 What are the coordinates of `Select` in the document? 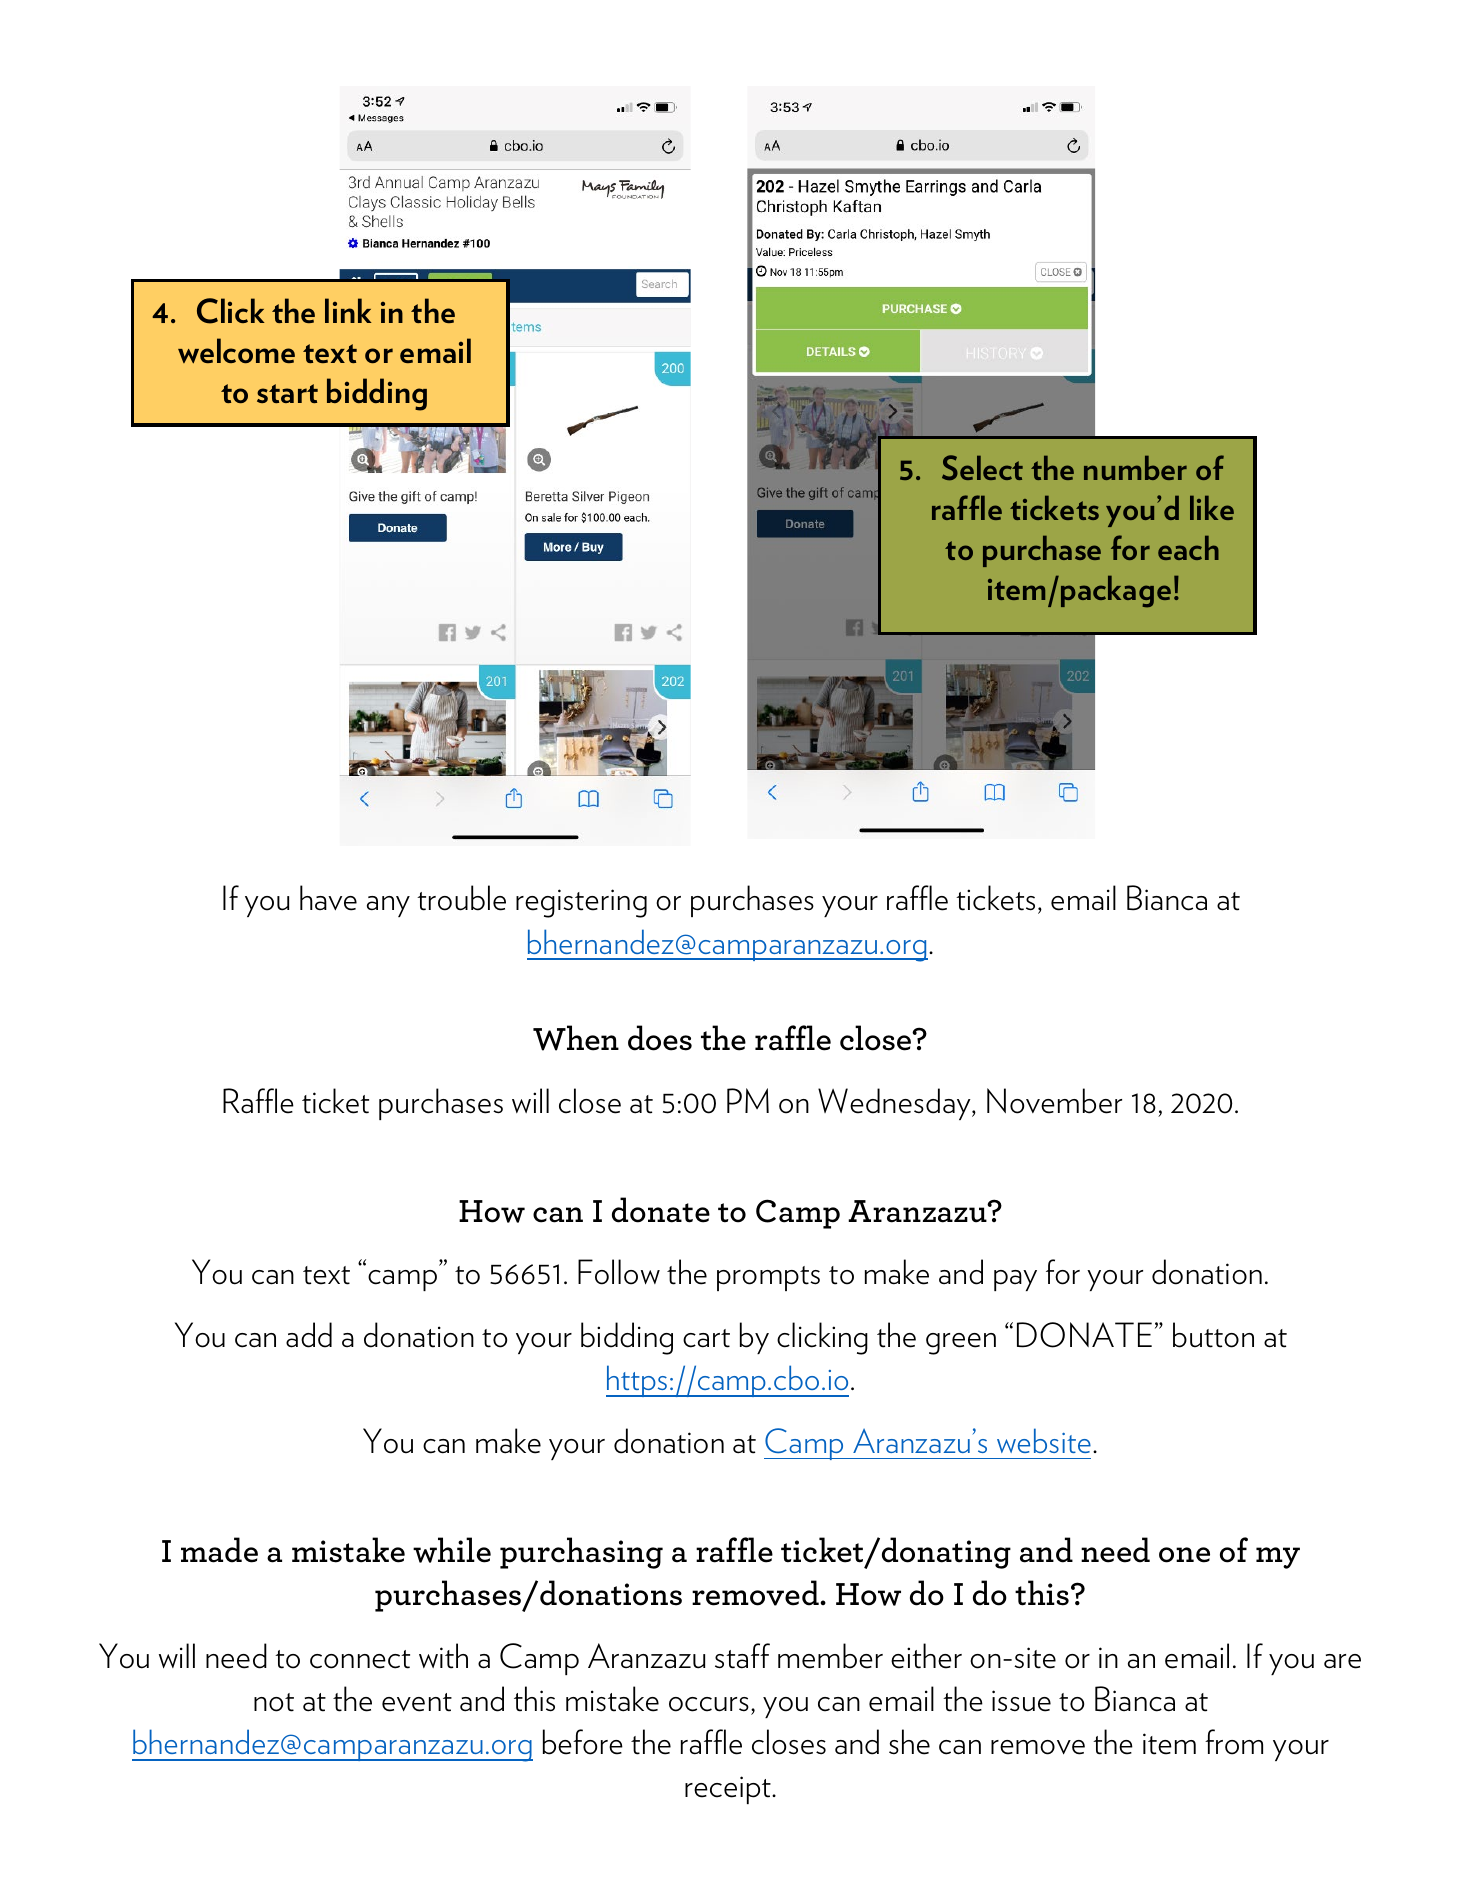 It's located at (982, 467).
